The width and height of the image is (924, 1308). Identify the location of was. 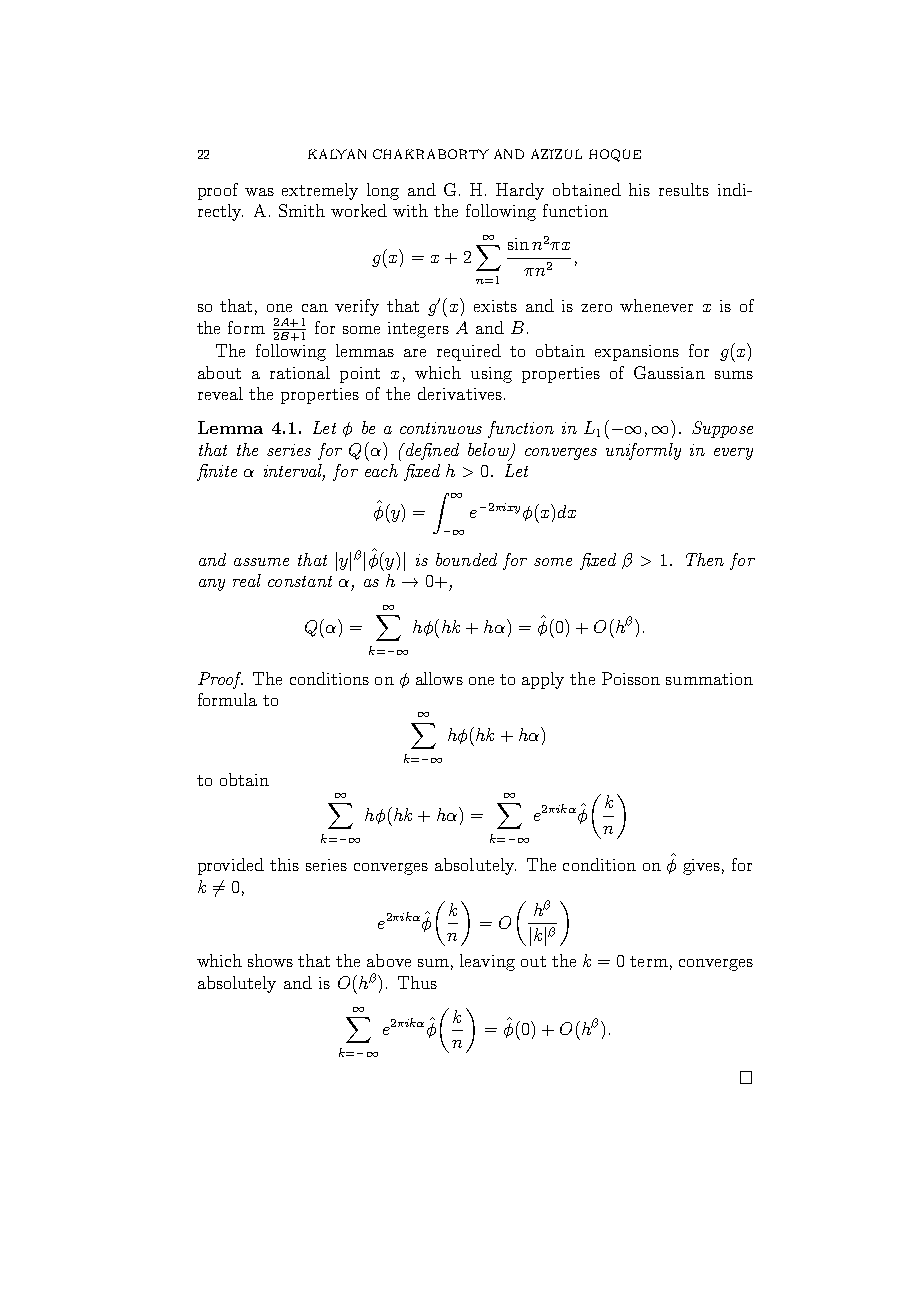
(259, 192).
